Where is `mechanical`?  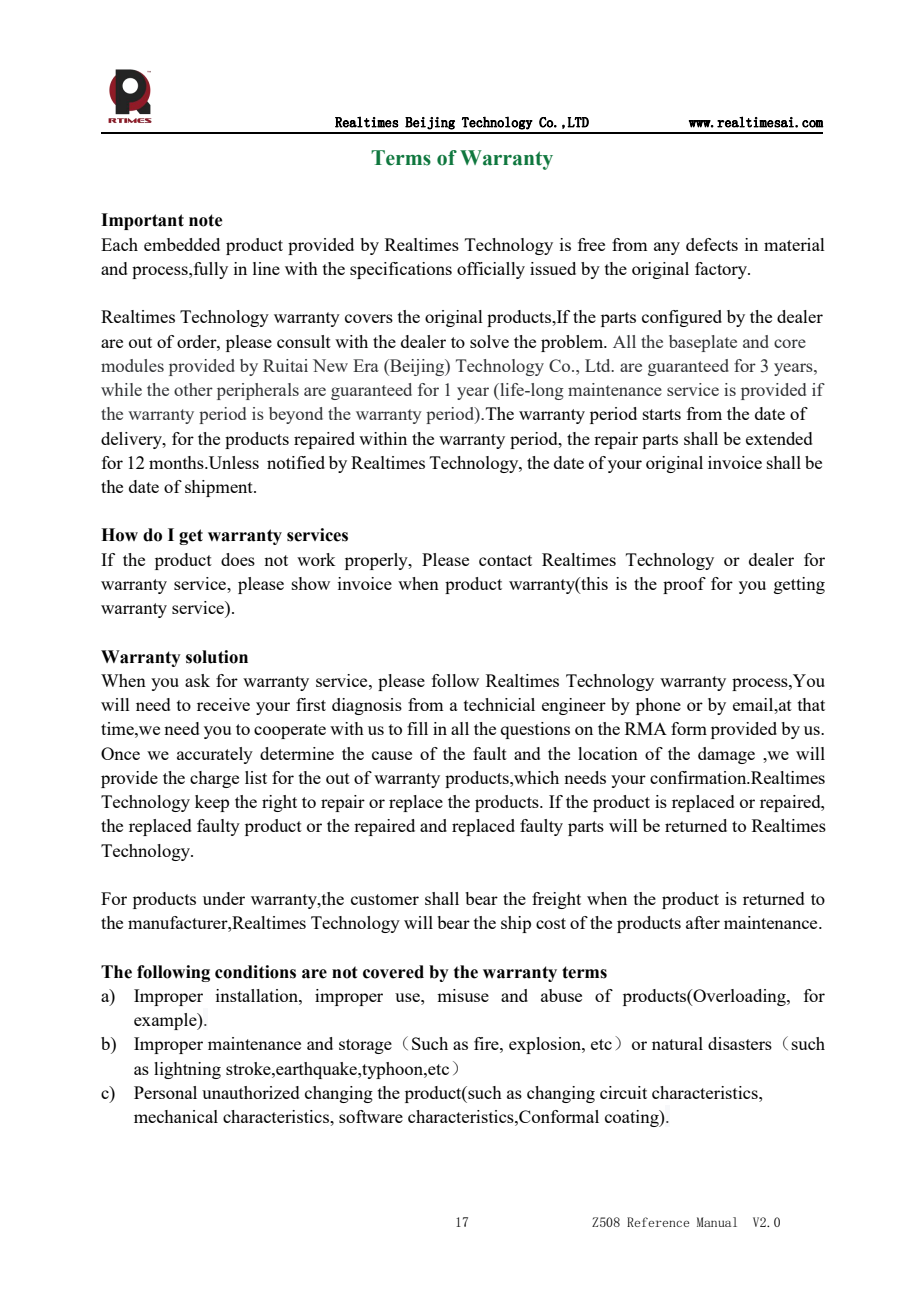 mechanical is located at coordinates (176, 1116).
